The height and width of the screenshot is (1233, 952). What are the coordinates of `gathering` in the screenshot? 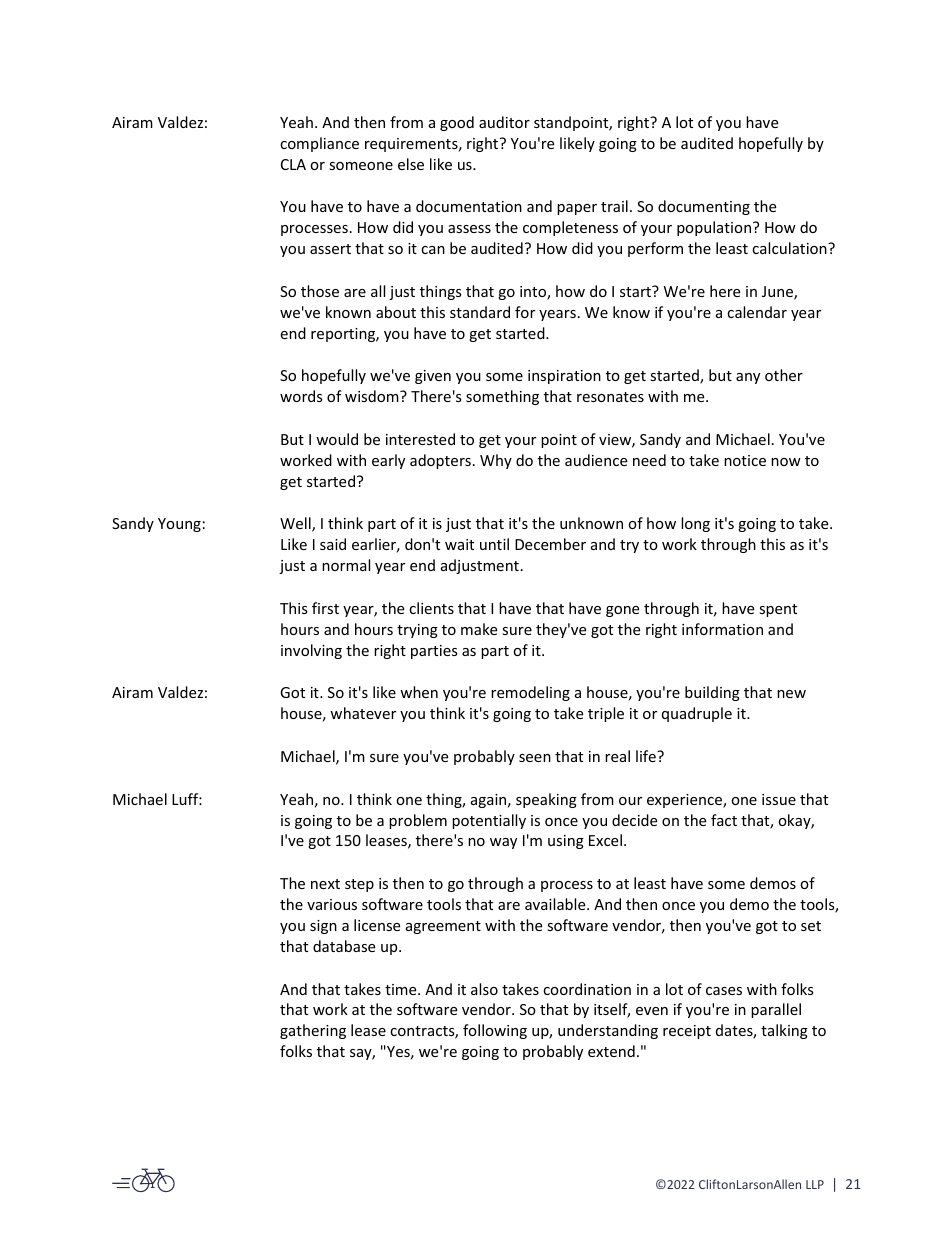 It's located at (313, 1031).
